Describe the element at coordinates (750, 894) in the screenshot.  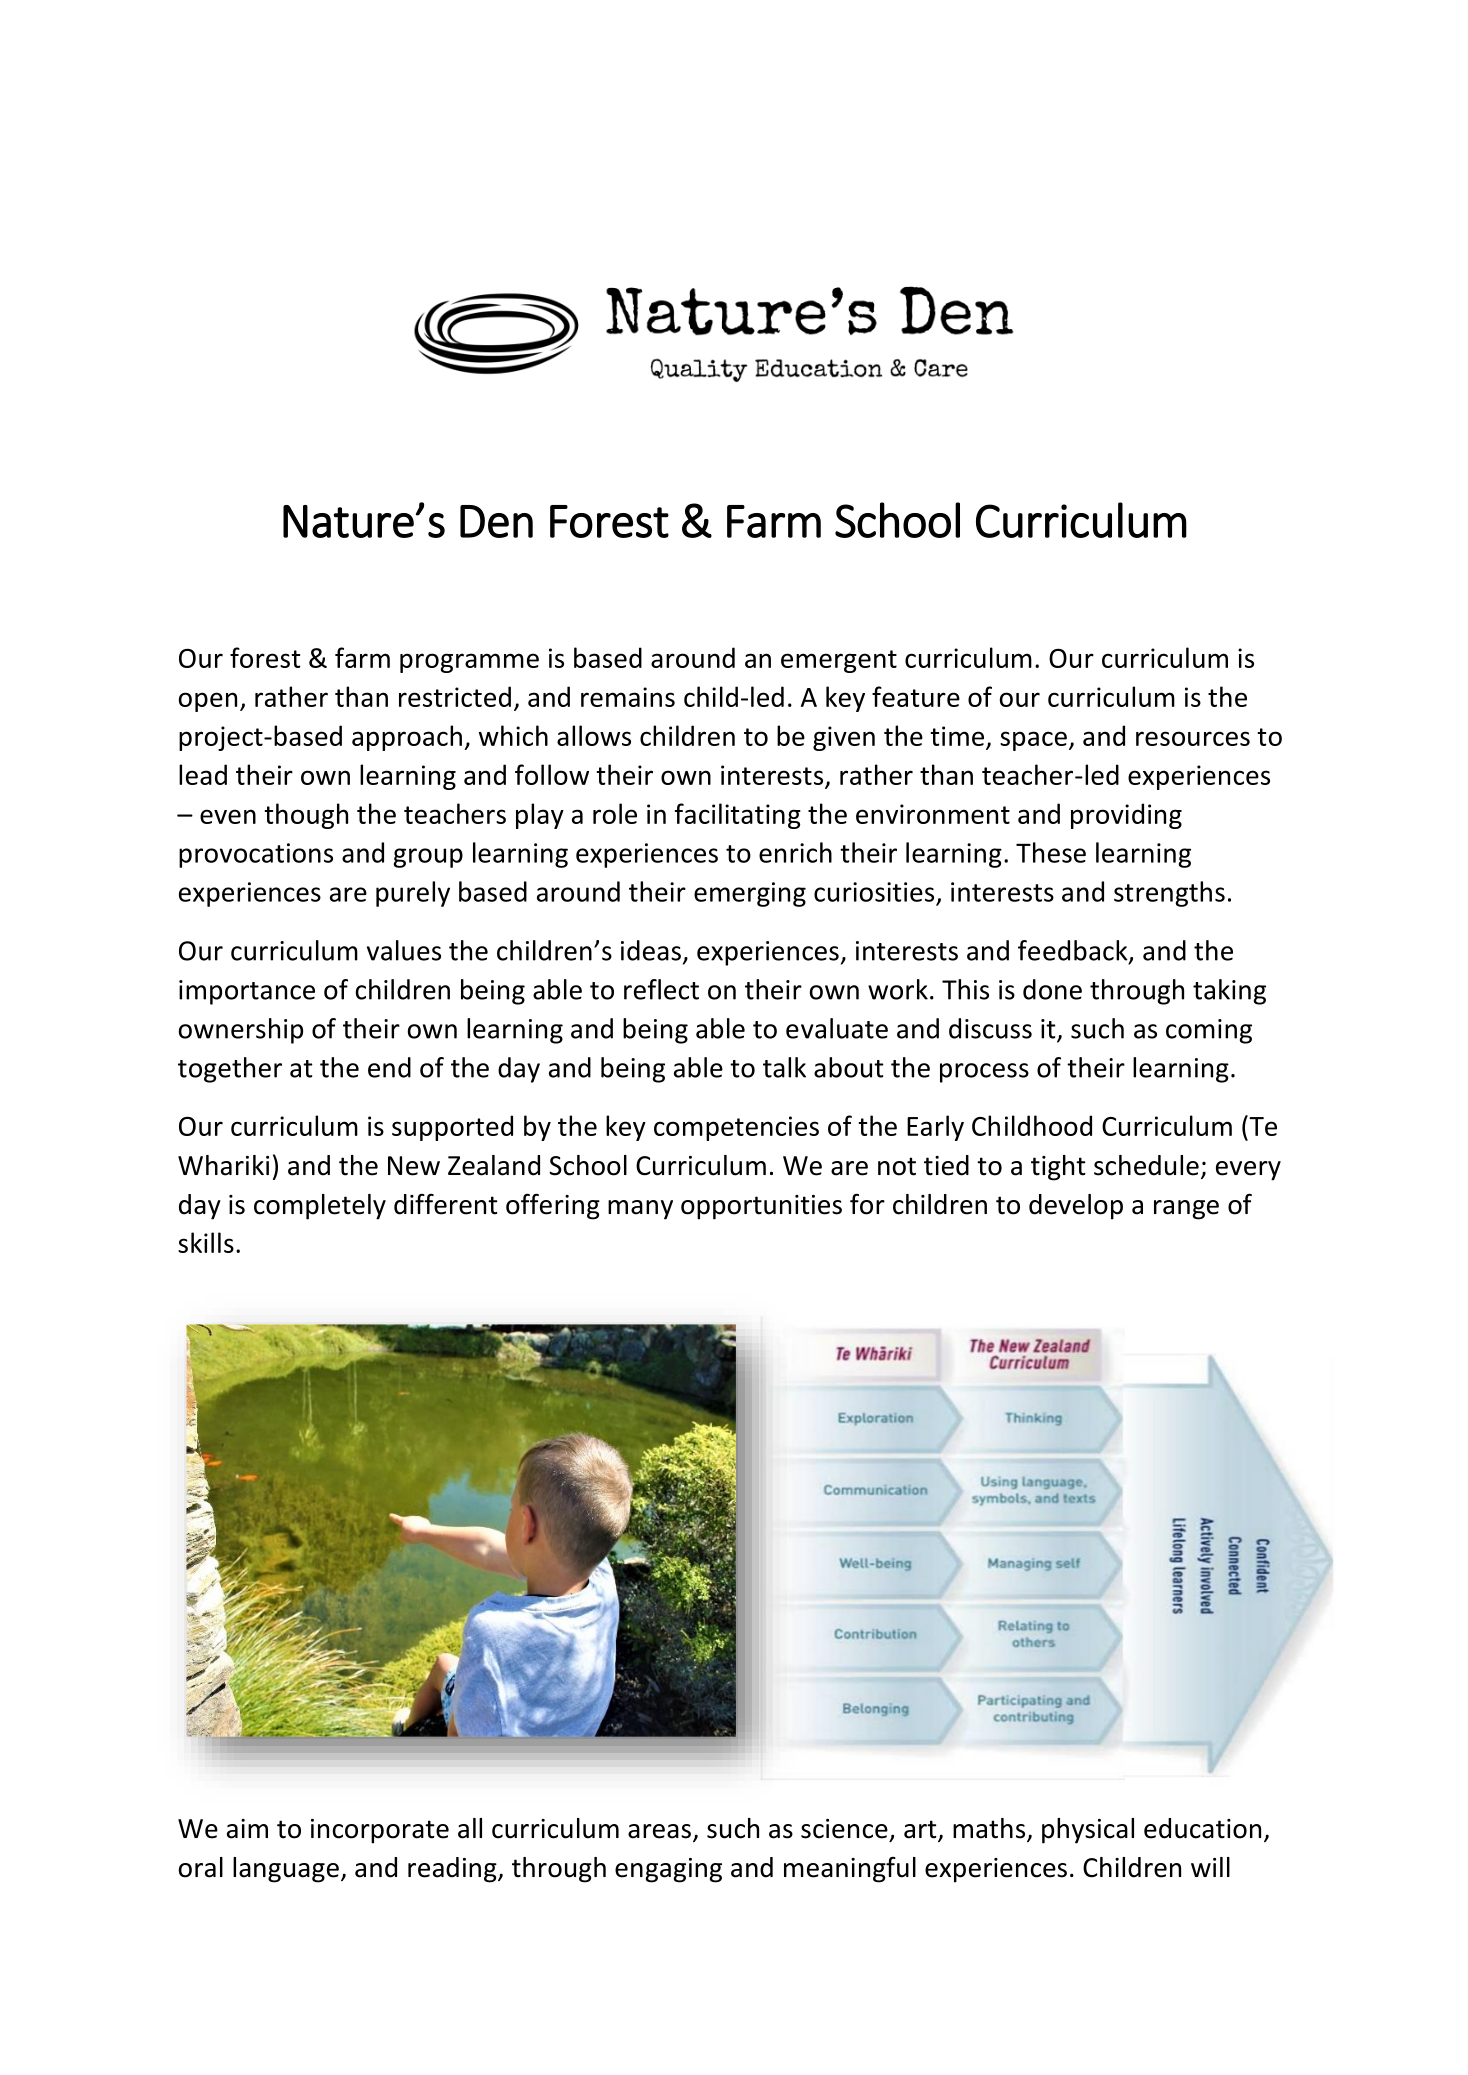
I see `emerging` at that location.
